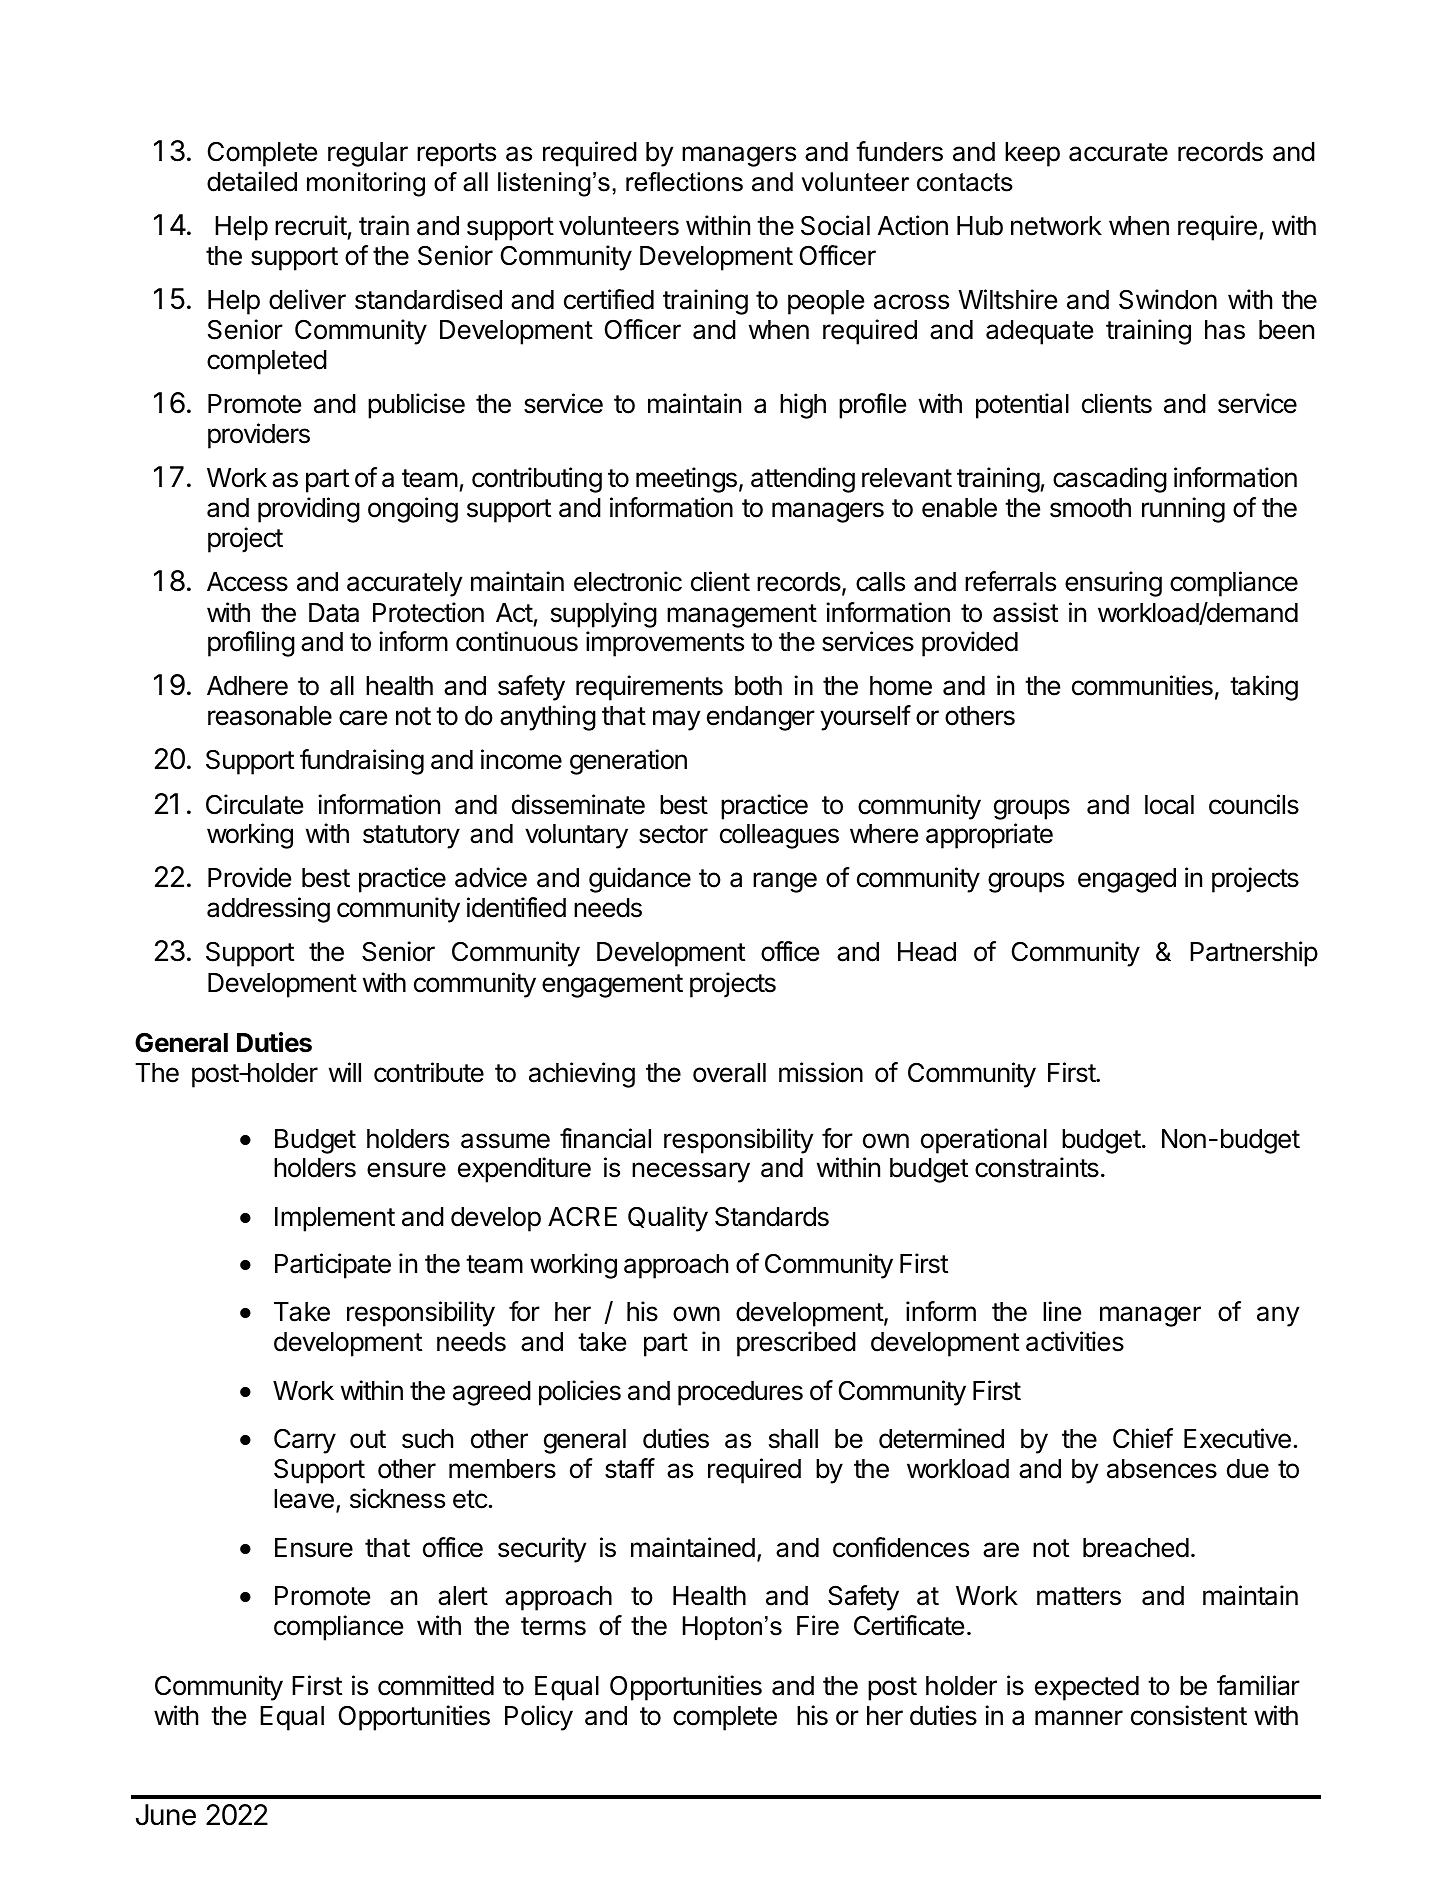 This screenshot has width=1451, height=1878. What do you see at coordinates (1162, 1469) in the screenshot?
I see `absences` at bounding box center [1162, 1469].
